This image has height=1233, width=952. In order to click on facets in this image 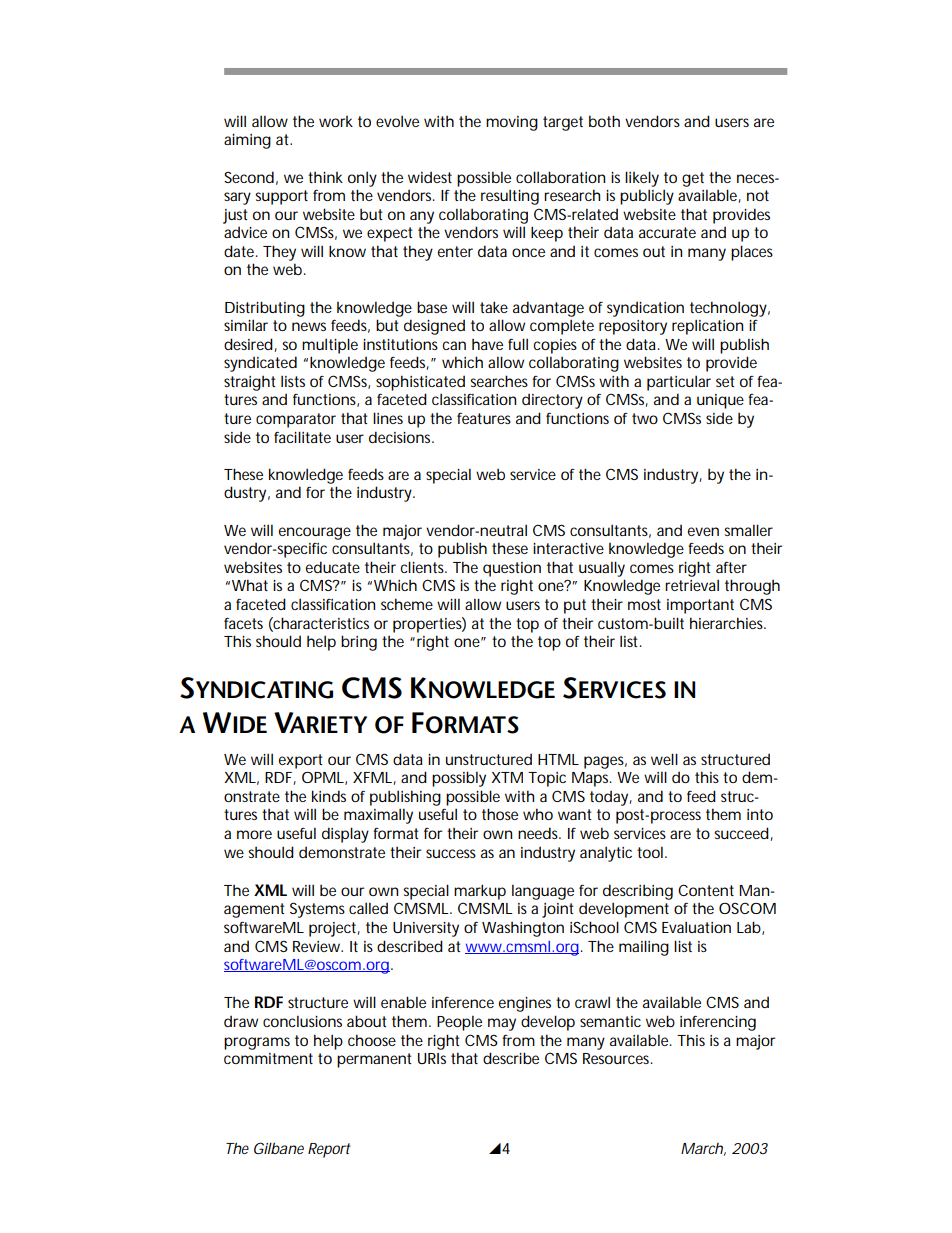, I will do `click(243, 623)`.
